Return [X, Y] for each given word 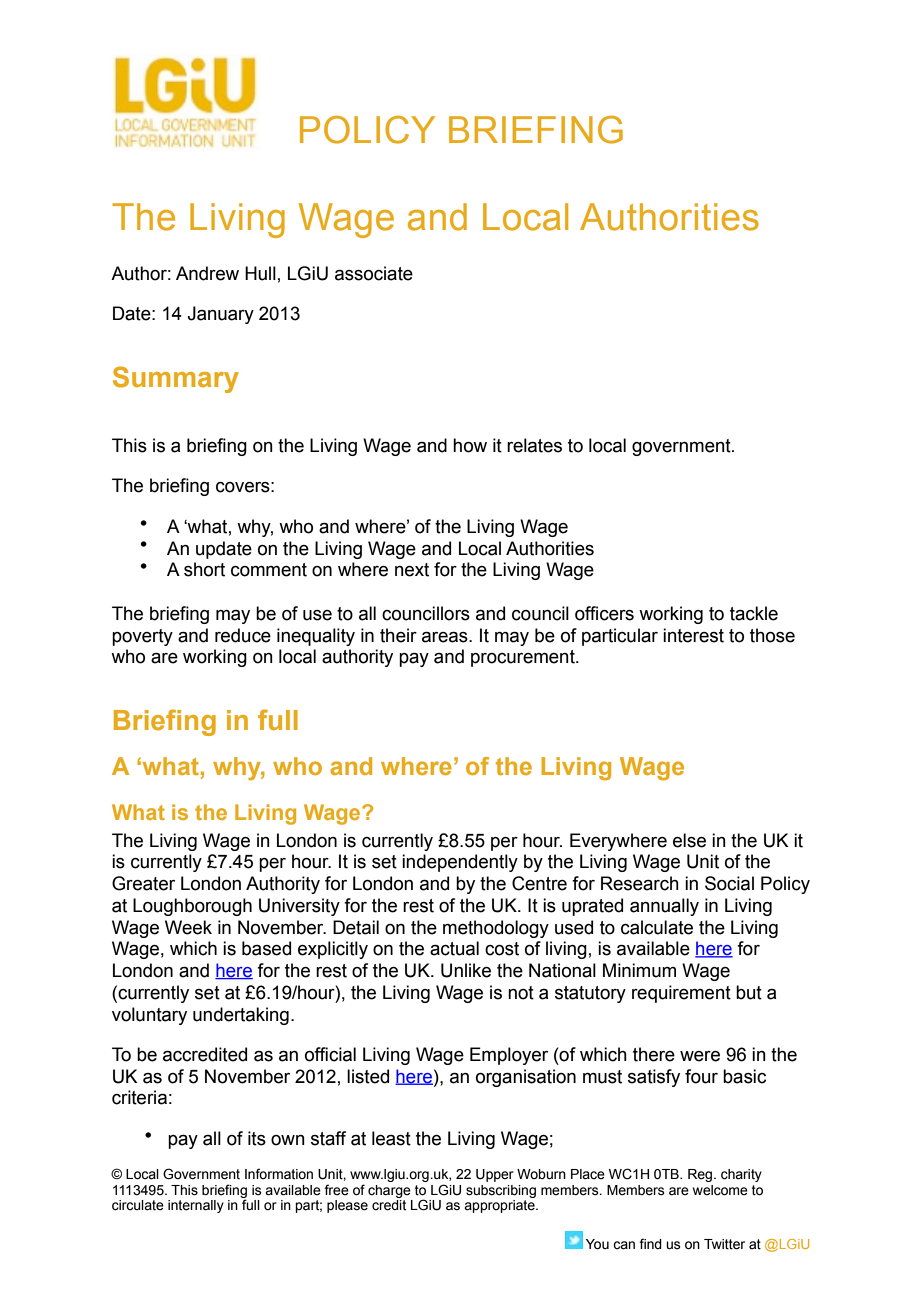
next [412, 570]
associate [374, 273]
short [204, 569]
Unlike [466, 970]
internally [196, 1206]
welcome [720, 1190]
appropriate [500, 1206]
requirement [681, 994]
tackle [754, 613]
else [689, 840]
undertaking [241, 1016]
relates [534, 445]
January [220, 315]
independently [460, 863]
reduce [243, 635]
